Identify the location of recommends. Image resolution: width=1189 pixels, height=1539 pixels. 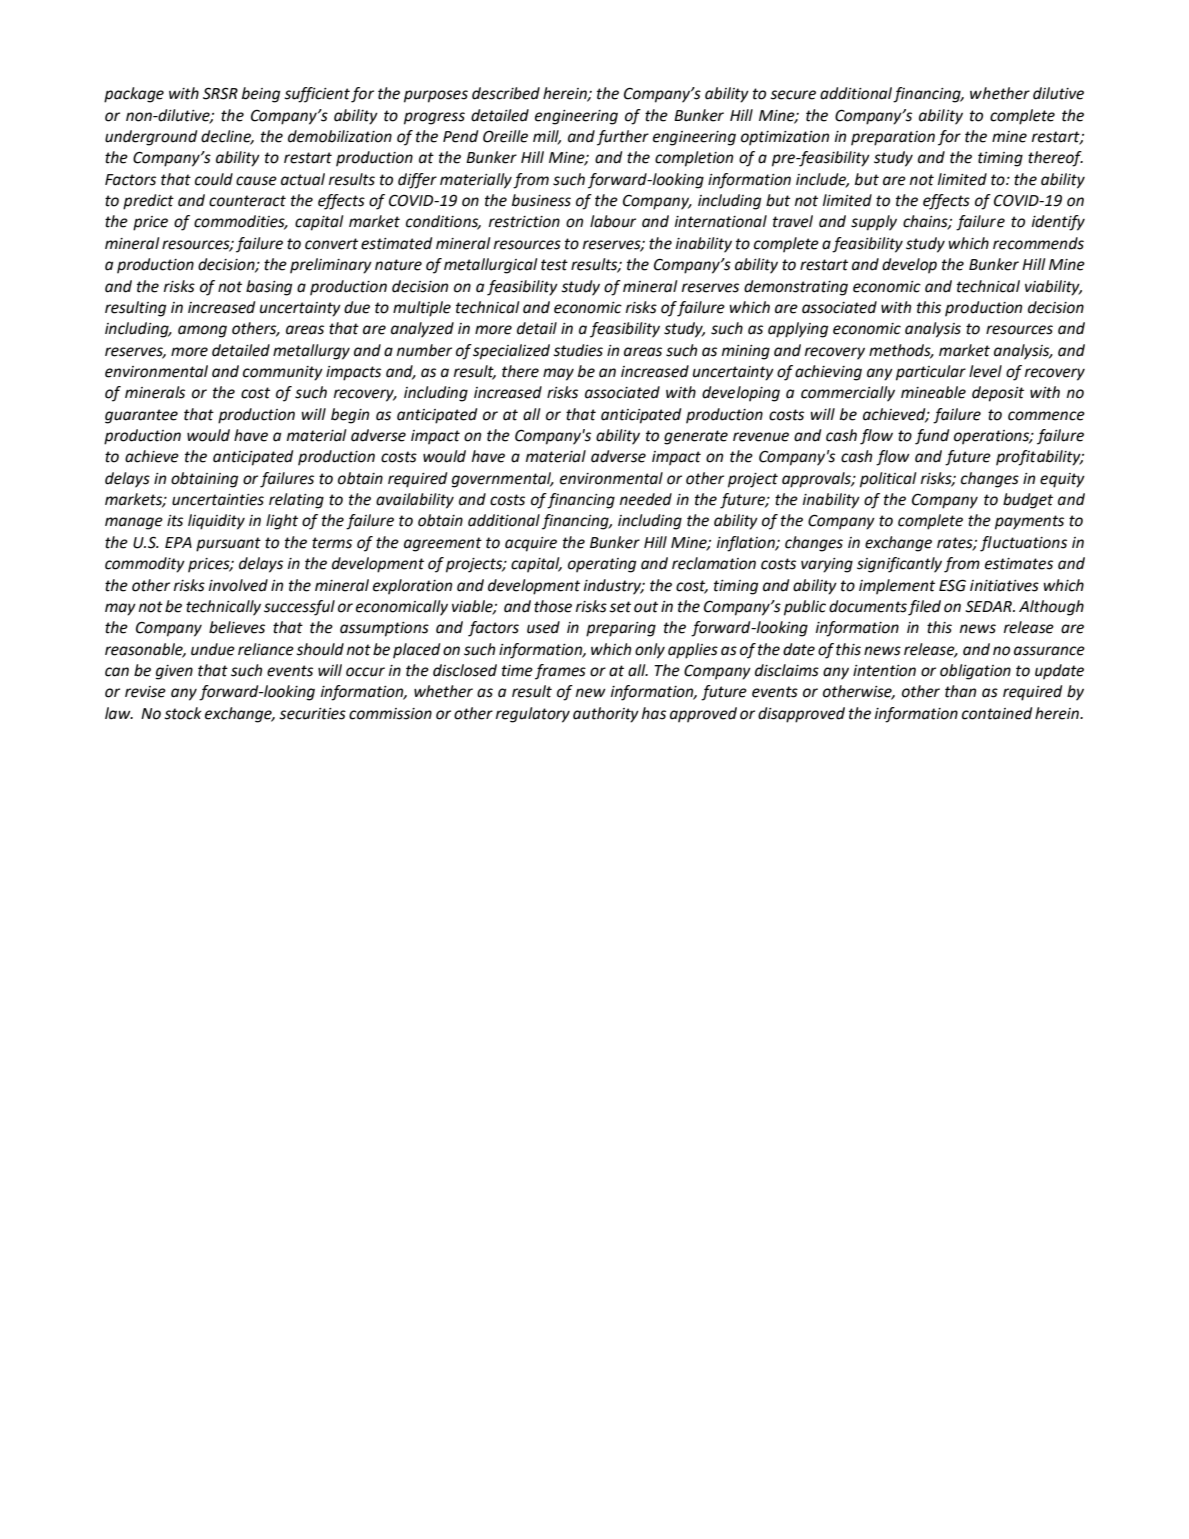
(1038, 243).
